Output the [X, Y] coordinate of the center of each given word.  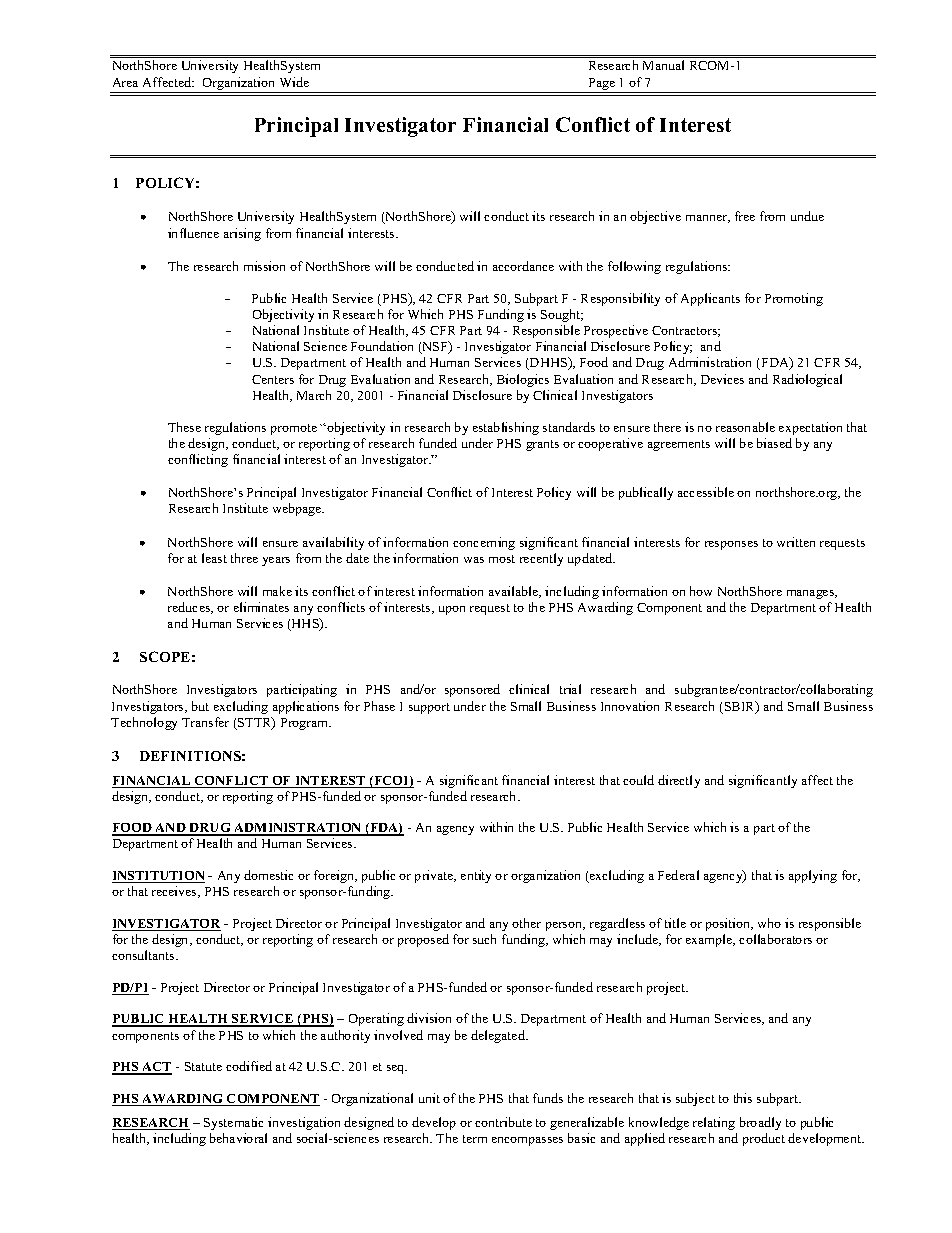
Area [125, 82]
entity [476, 876]
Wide [294, 82]
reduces [190, 608]
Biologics [523, 380]
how [701, 591]
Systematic [233, 1123]
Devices [722, 379]
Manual [663, 65]
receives [175, 892]
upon [452, 610]
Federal [678, 875]
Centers [273, 379]
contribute [503, 1122]
